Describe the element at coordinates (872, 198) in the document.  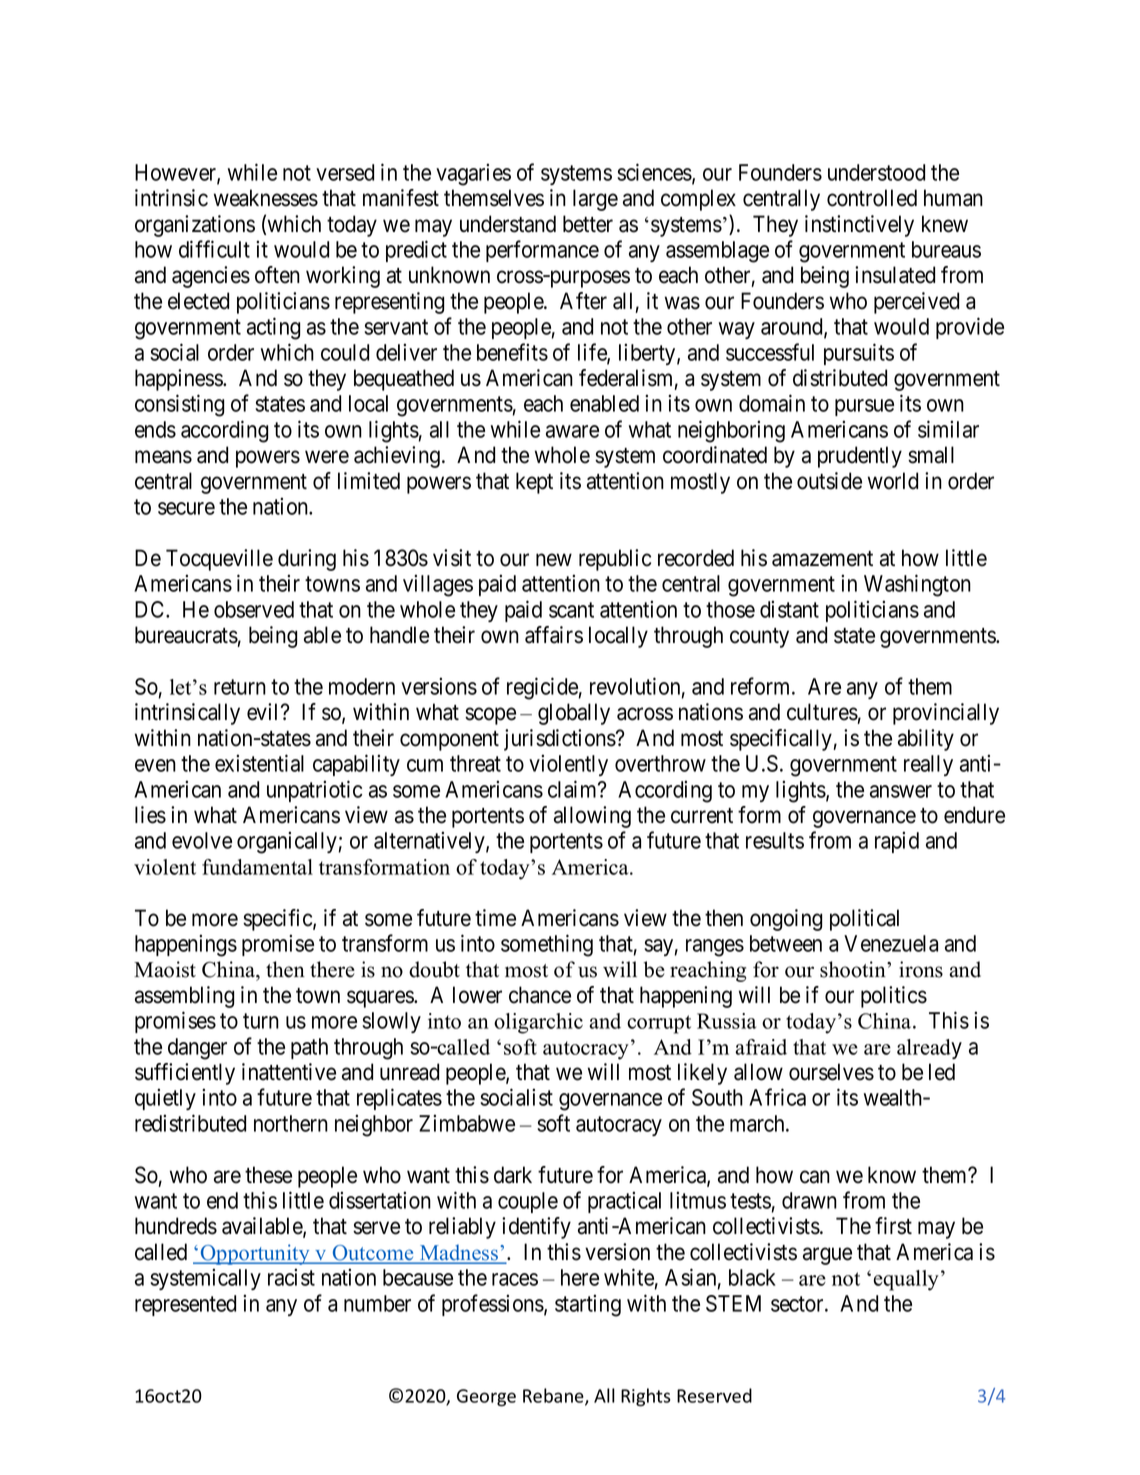
I see `controlled` at that location.
